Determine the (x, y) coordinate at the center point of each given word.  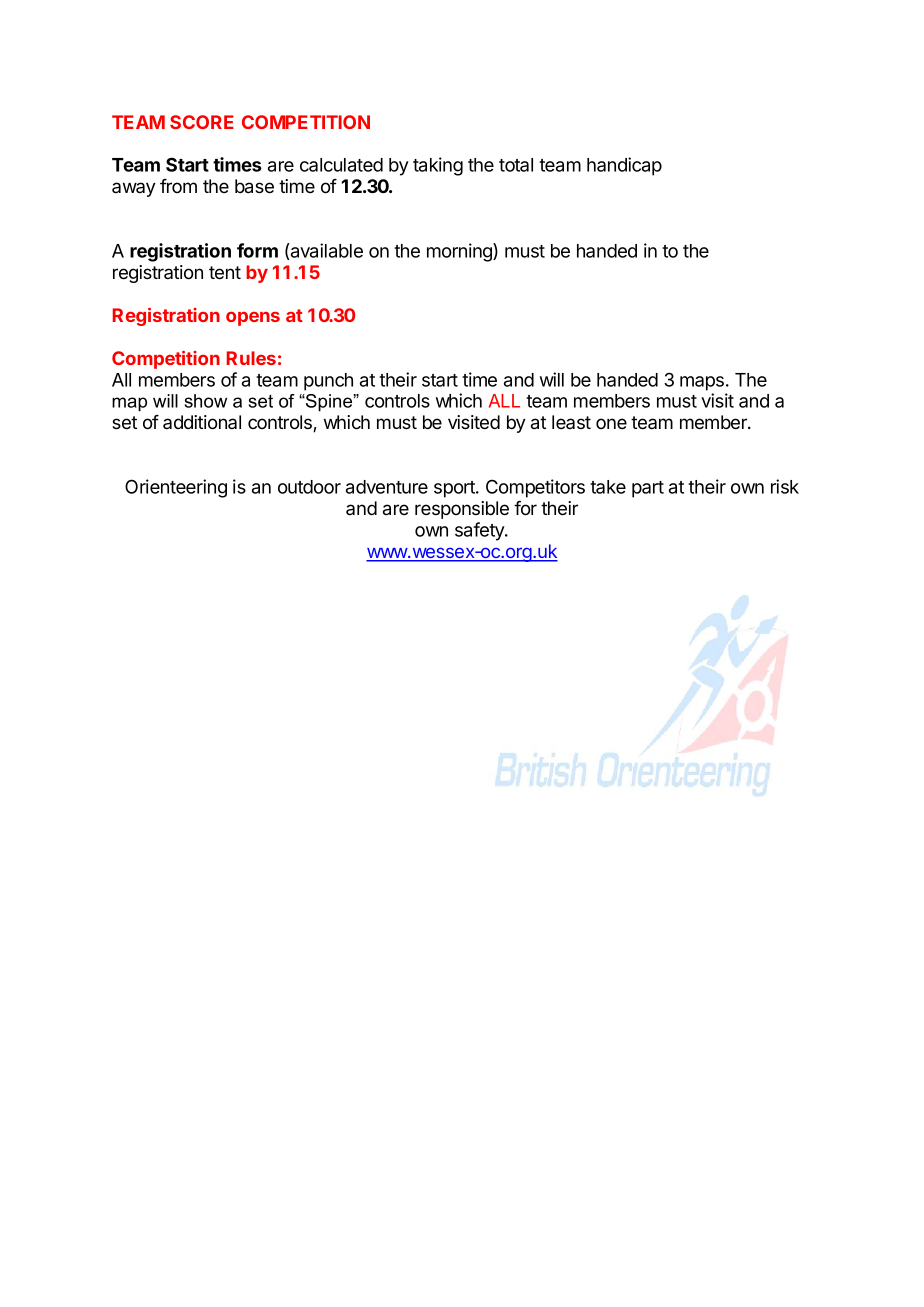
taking (438, 166)
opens (253, 319)
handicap (624, 166)
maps (702, 383)
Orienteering (176, 488)
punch (328, 382)
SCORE (202, 122)
